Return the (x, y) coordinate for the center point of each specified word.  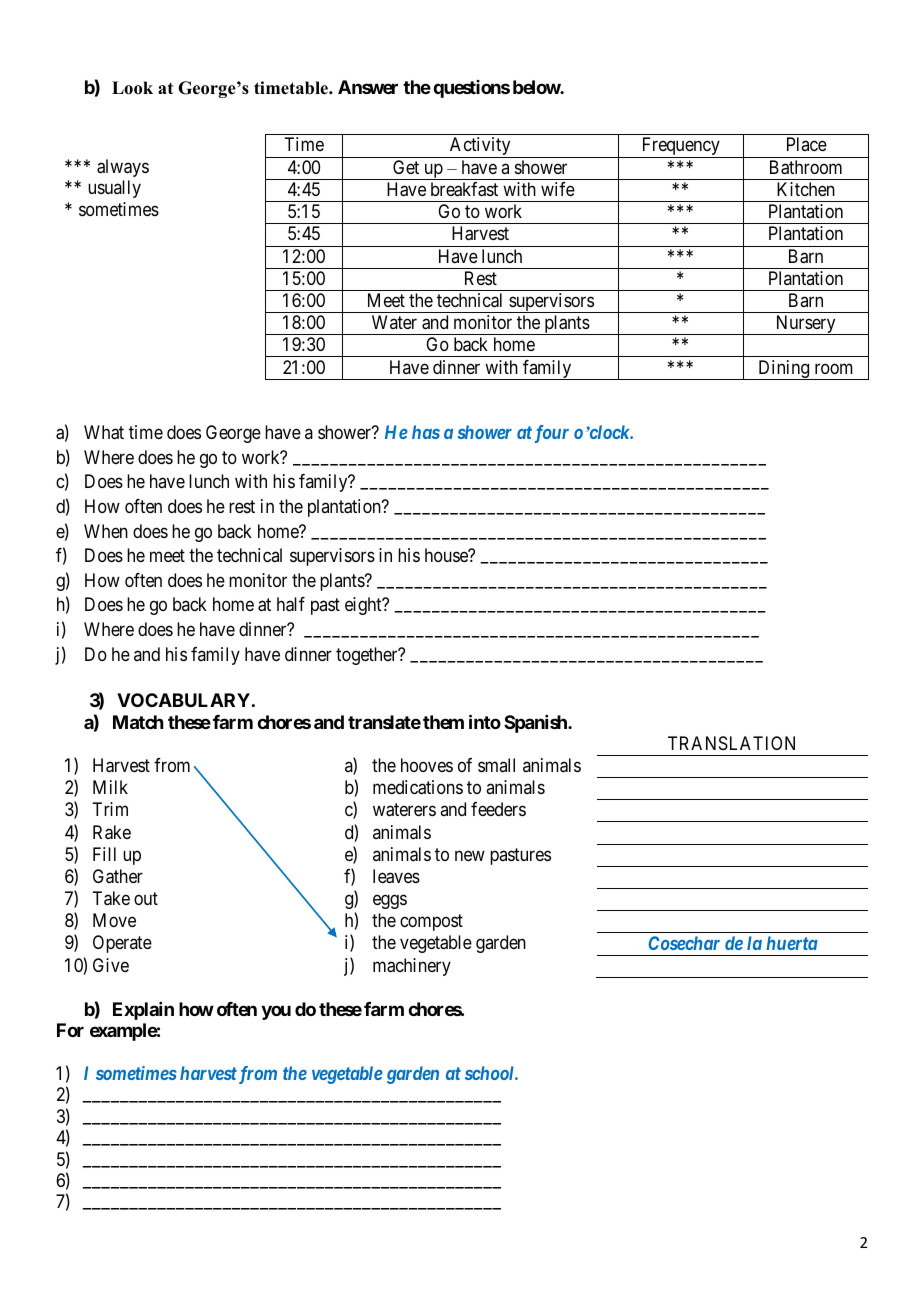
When (106, 531)
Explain (143, 1011)
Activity (480, 147)
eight (364, 606)
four (552, 434)
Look (132, 88)
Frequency (680, 147)
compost (431, 923)
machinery (412, 967)
